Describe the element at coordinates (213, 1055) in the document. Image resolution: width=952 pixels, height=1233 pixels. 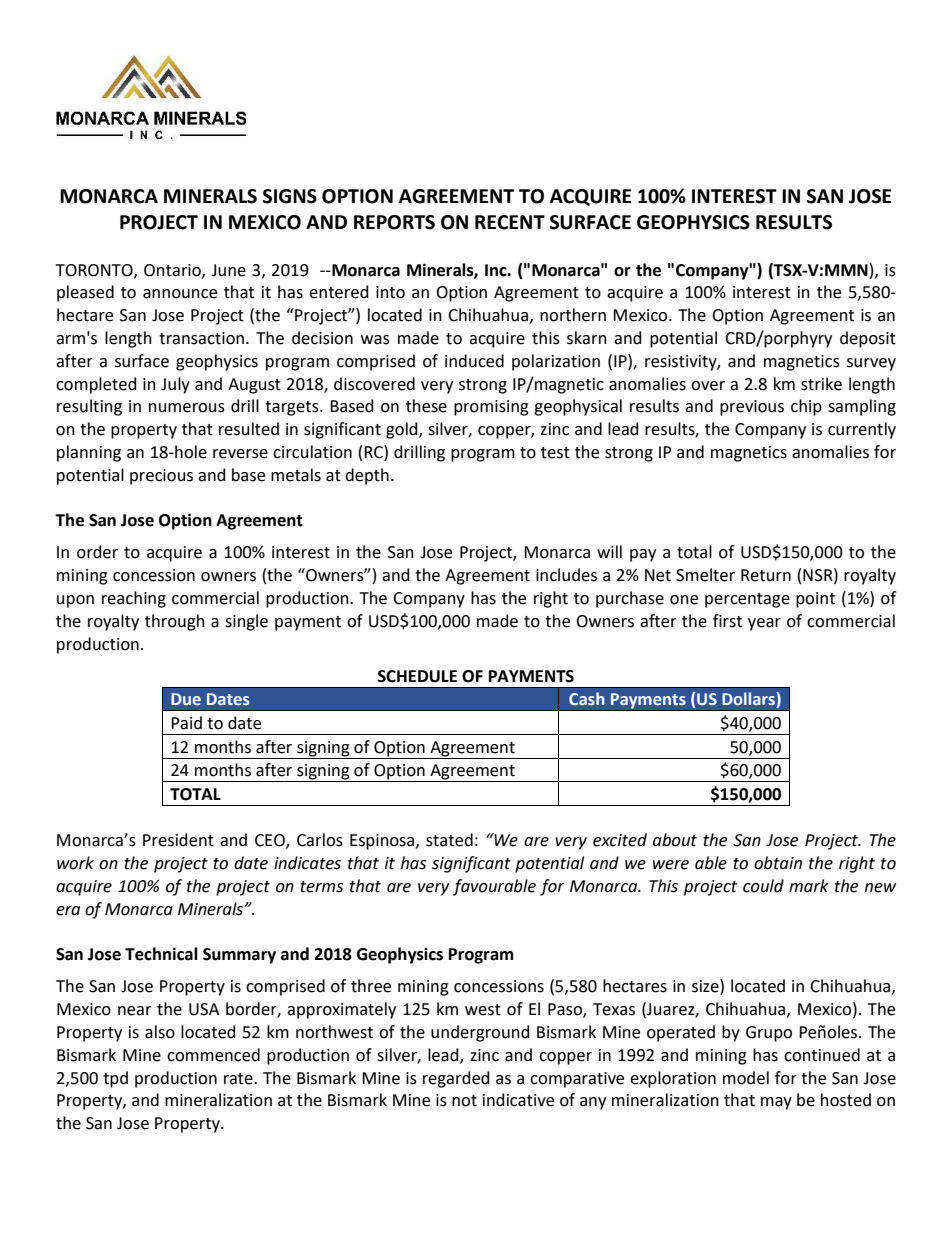
I see `commenced` at that location.
